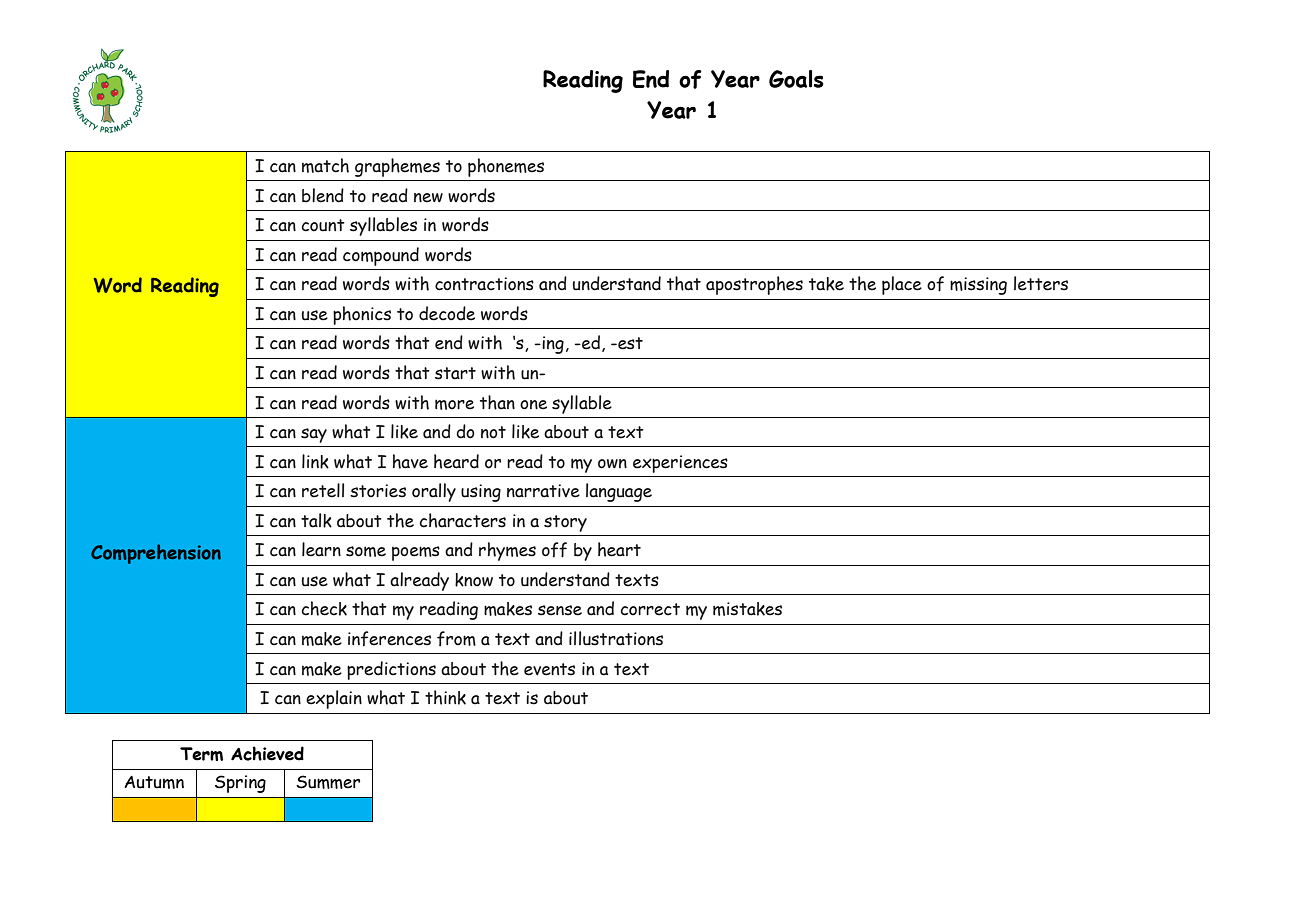 This image has height=924, width=1308. What do you see at coordinates (612, 464) in the image?
I see `own` at bounding box center [612, 464].
